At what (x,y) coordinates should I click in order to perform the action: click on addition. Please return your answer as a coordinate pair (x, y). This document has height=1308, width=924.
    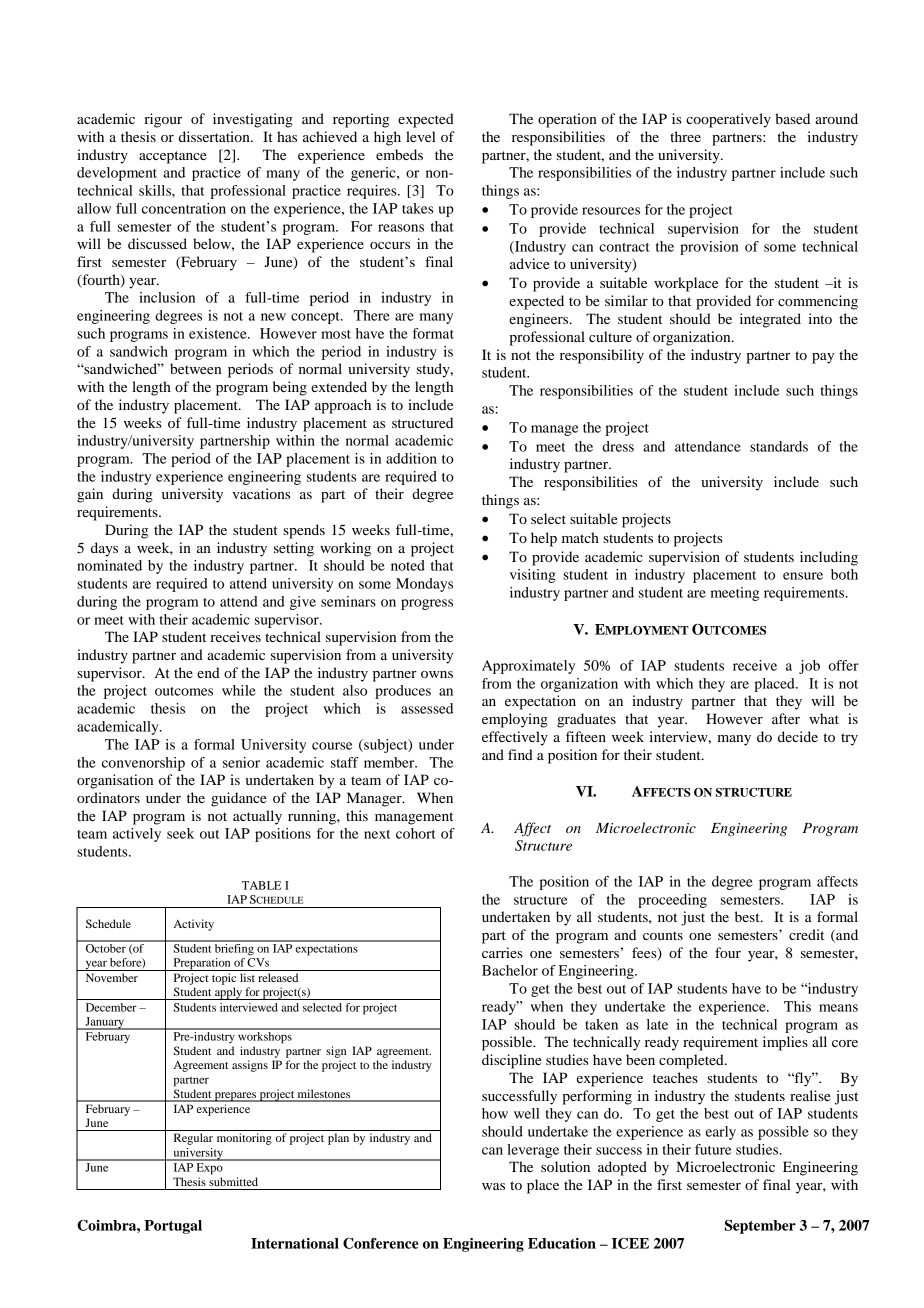
    Looking at the image, I should click on (411, 458).
